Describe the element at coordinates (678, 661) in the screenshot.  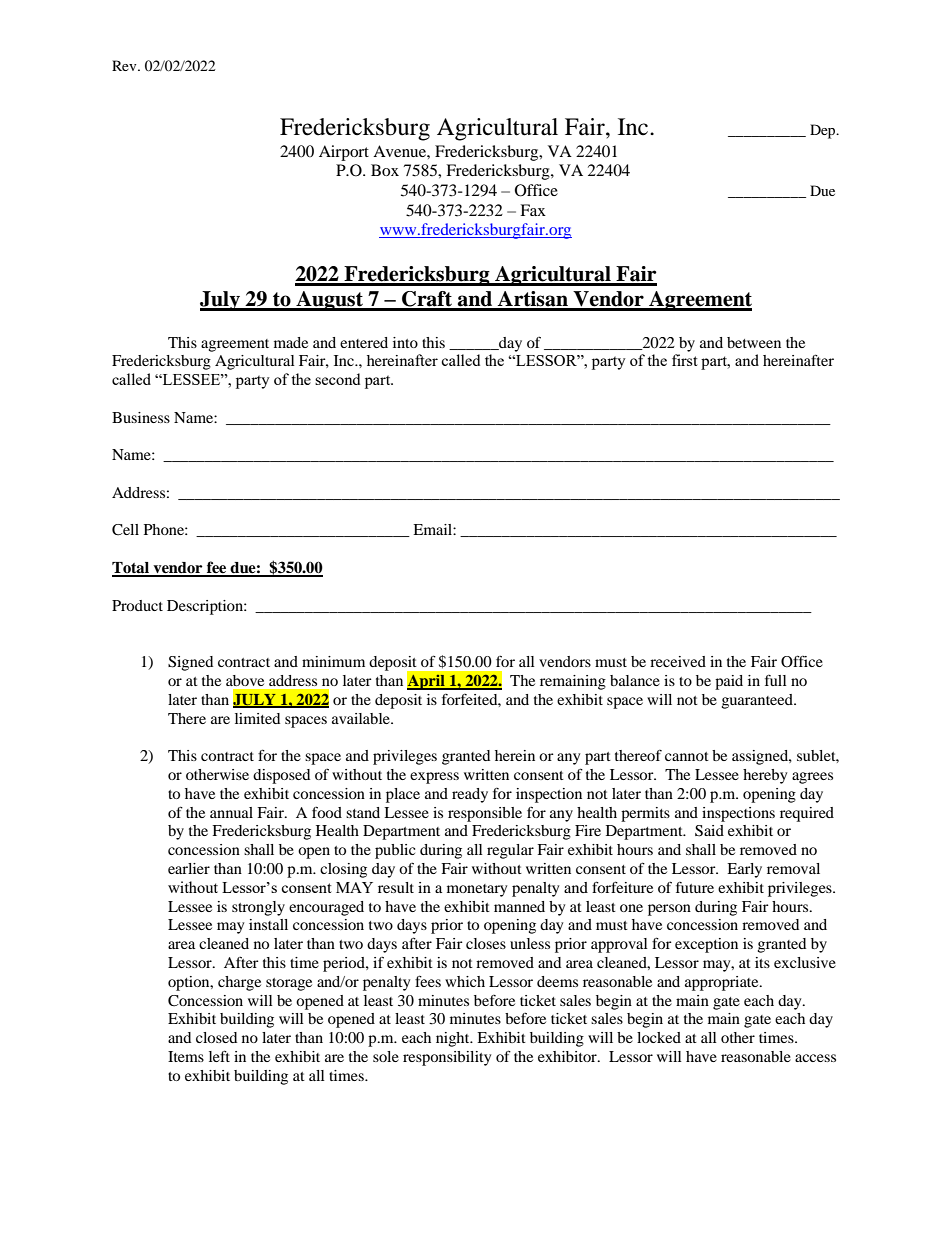
I see `received` at that location.
